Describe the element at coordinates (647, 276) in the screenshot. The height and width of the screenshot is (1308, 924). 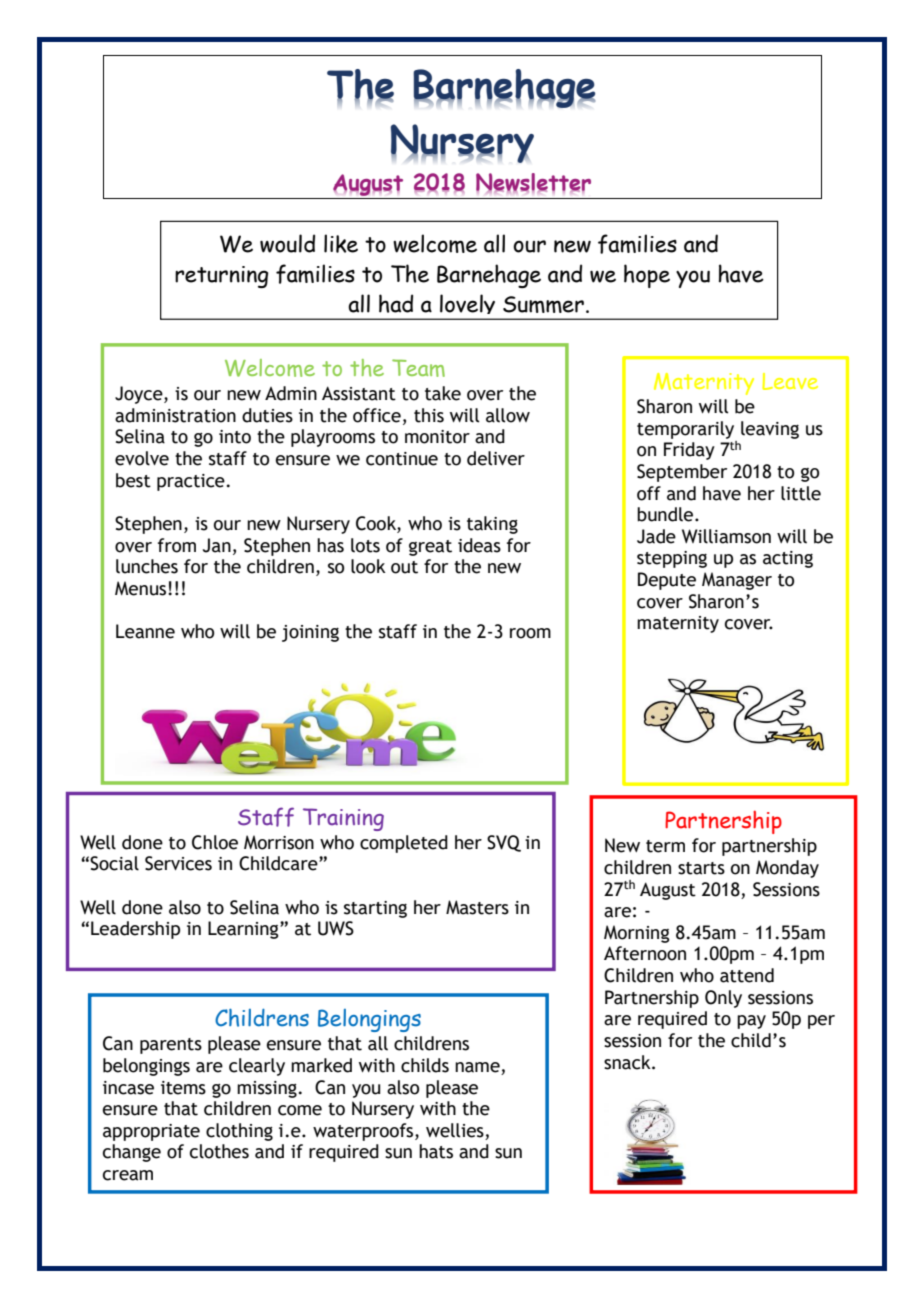
I see `hope` at that location.
